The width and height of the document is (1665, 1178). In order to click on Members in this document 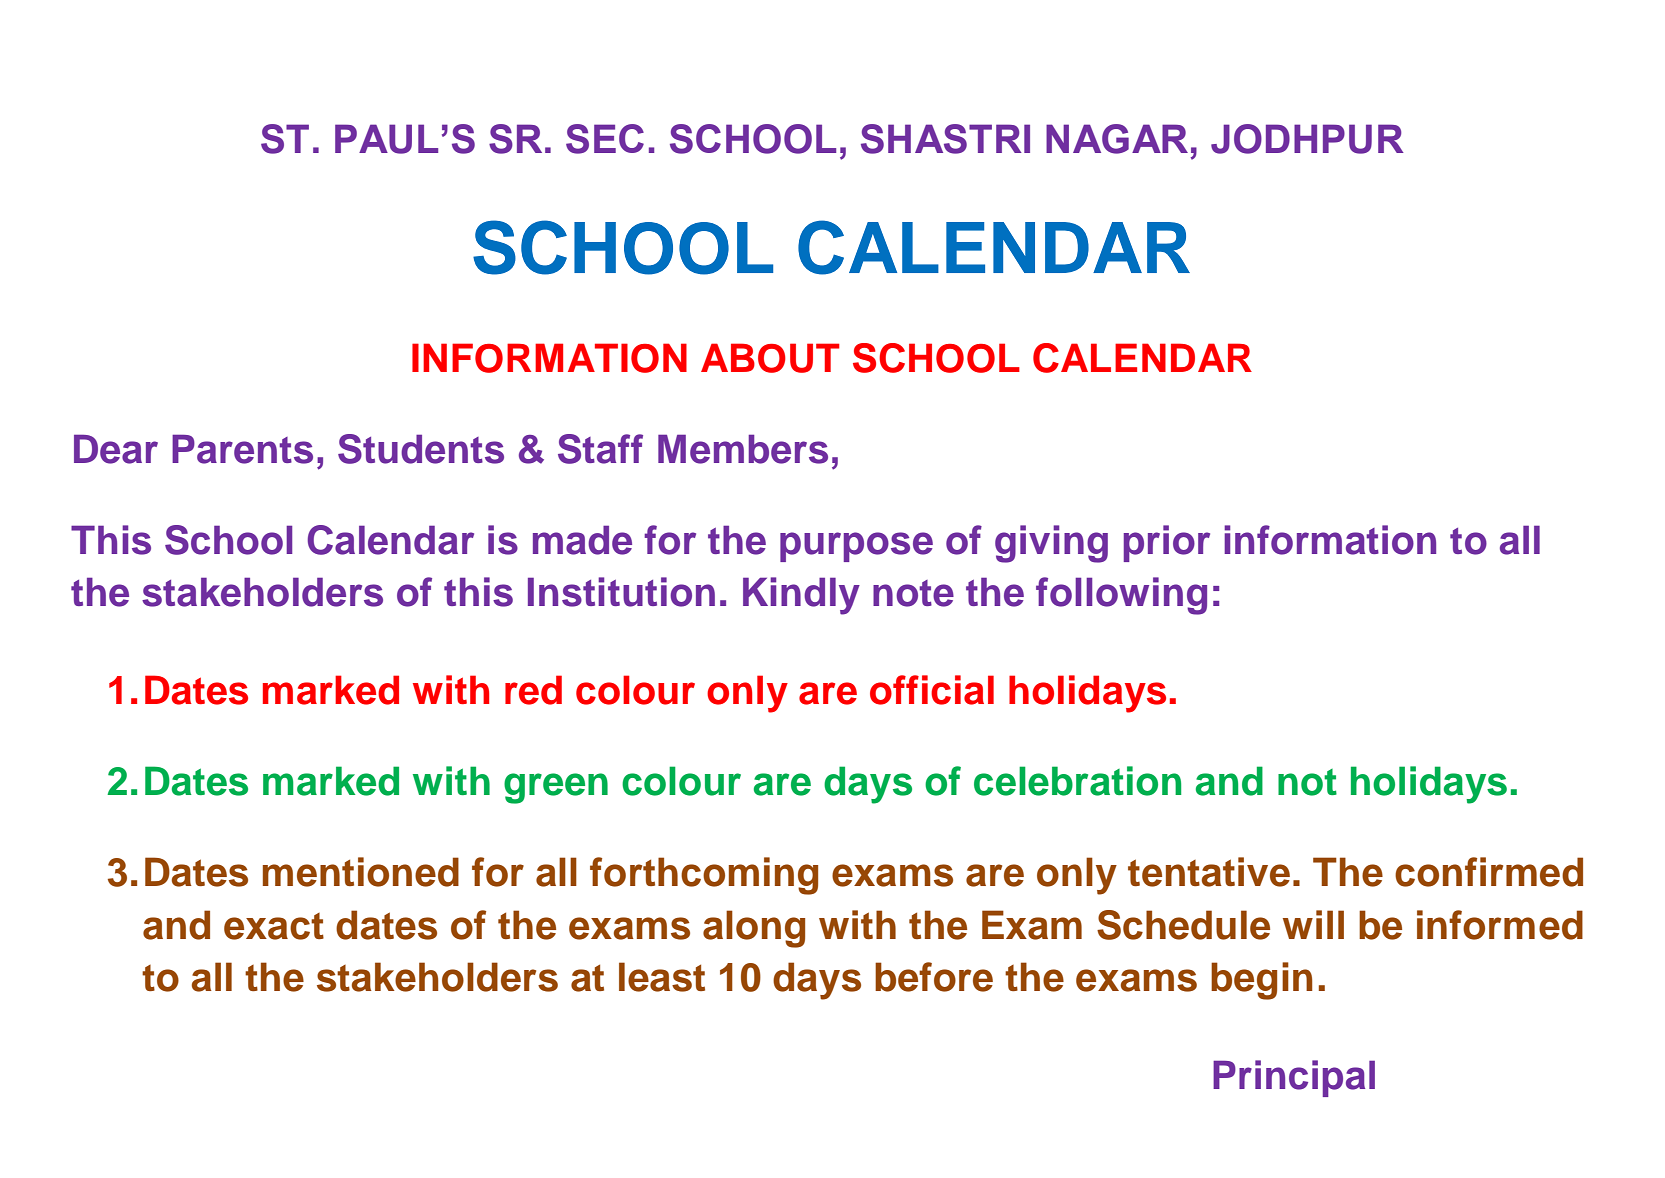, I will do `click(743, 449)`.
